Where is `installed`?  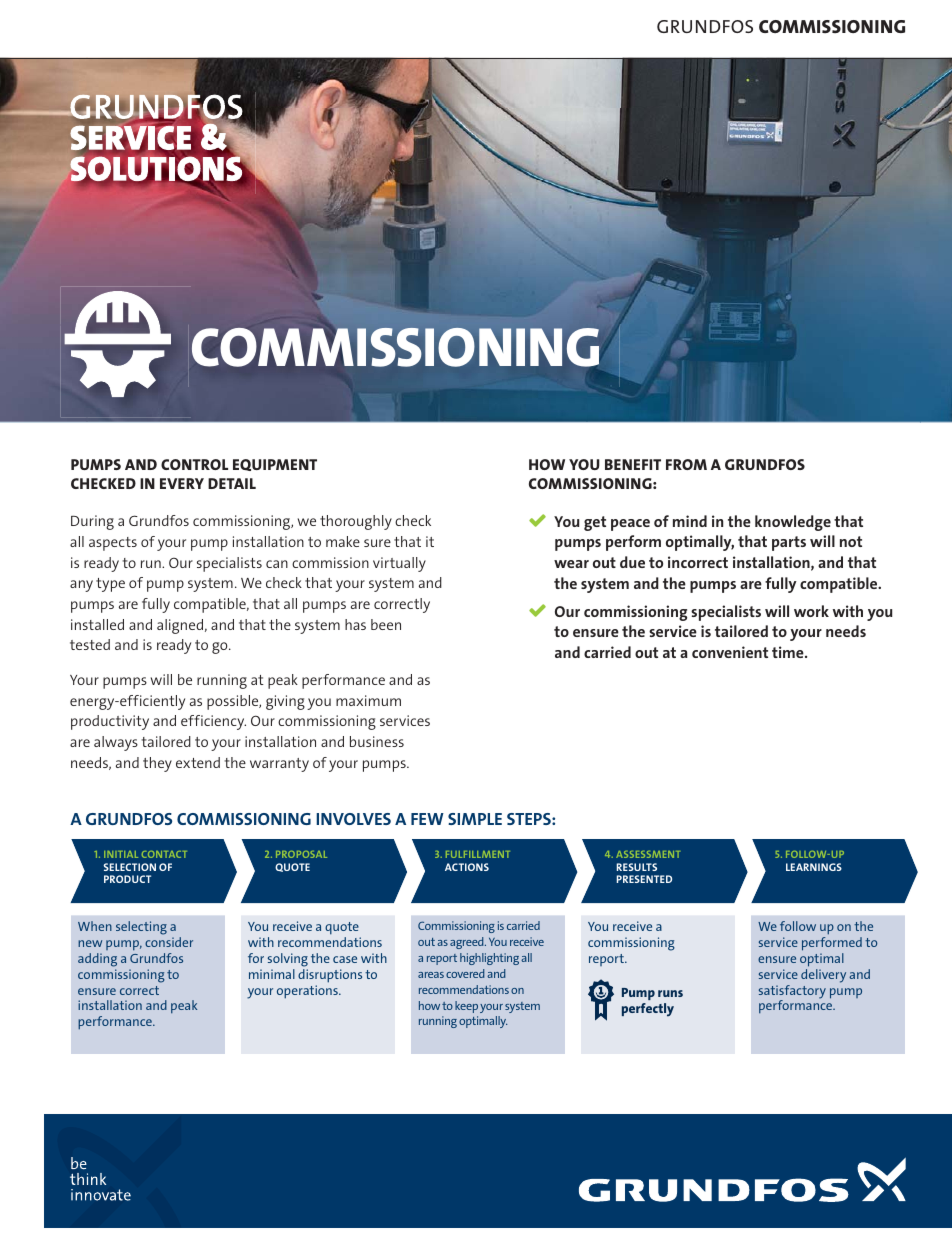 installed is located at coordinates (97, 624).
